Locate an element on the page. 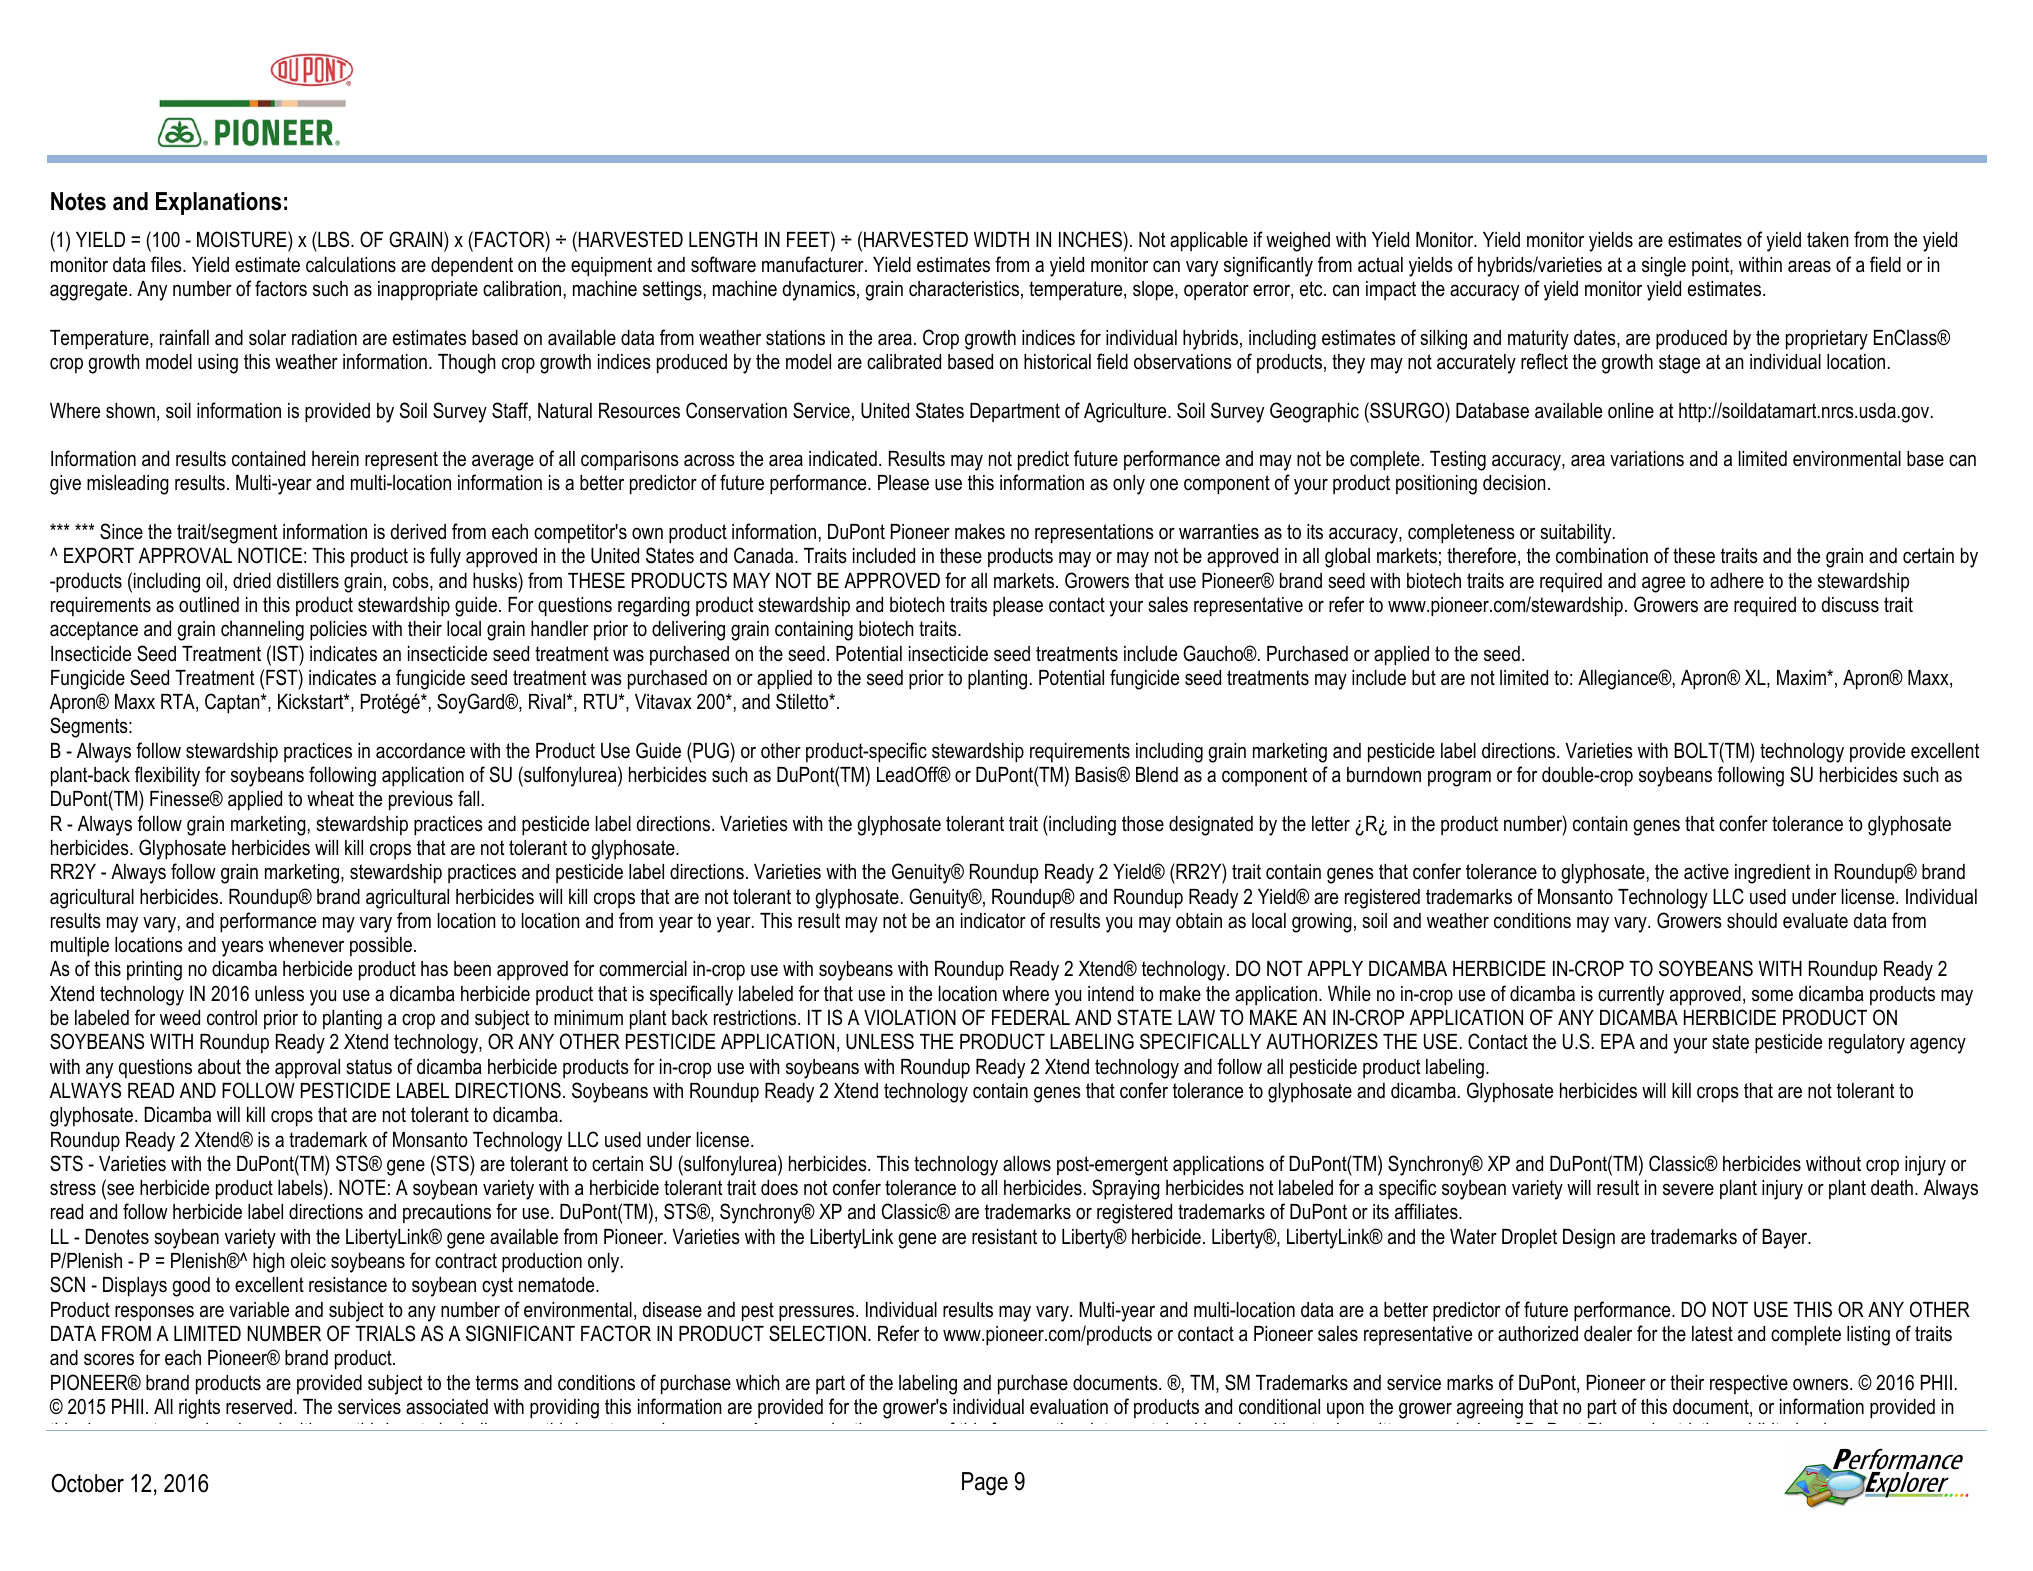 This image has width=2033, height=1571. Maxim is located at coordinates (1802, 677).
